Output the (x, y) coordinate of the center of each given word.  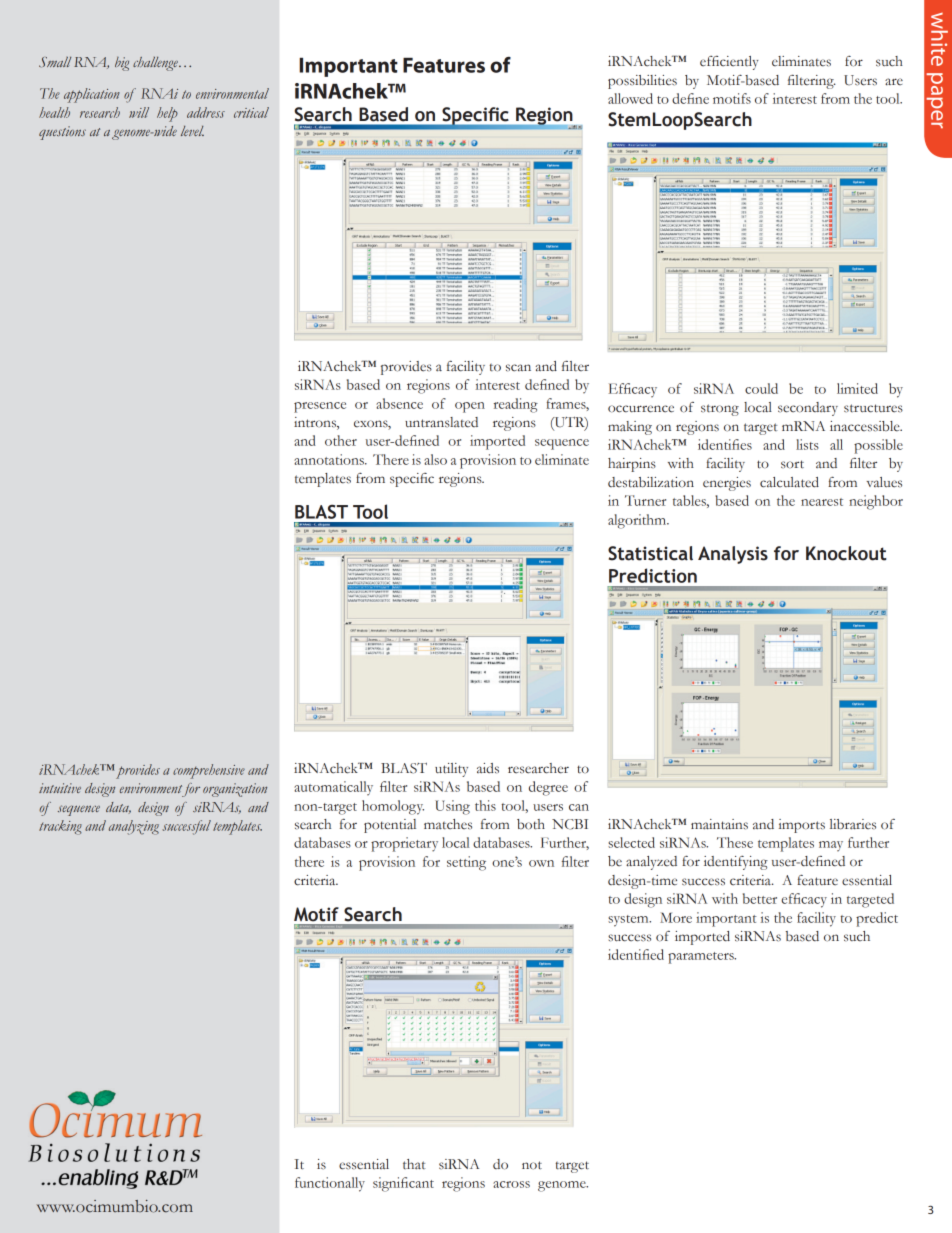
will (139, 112)
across (511, 1184)
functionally (330, 1184)
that (414, 1164)
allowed (630, 98)
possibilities (642, 82)
